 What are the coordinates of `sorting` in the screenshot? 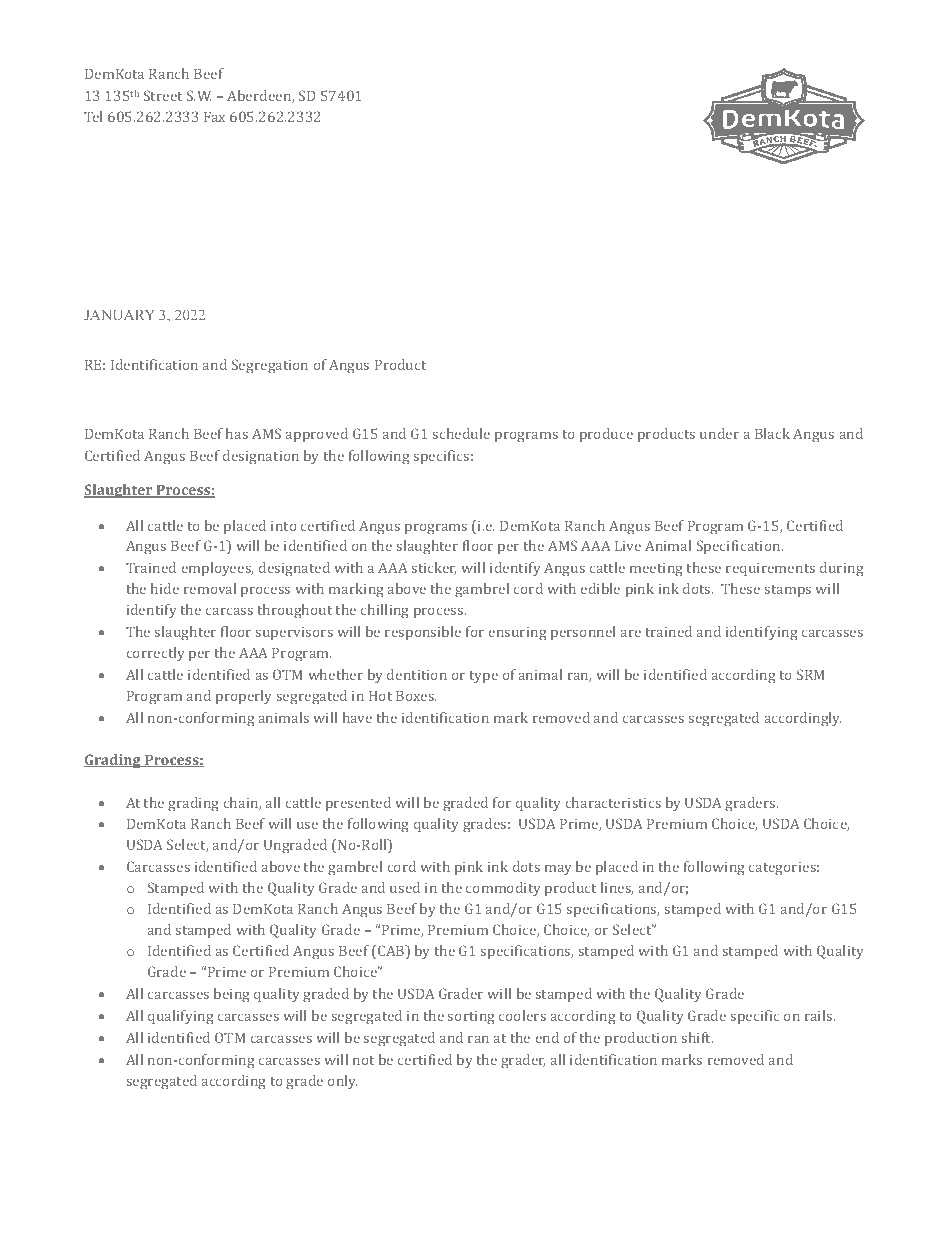 It's located at (471, 1018).
